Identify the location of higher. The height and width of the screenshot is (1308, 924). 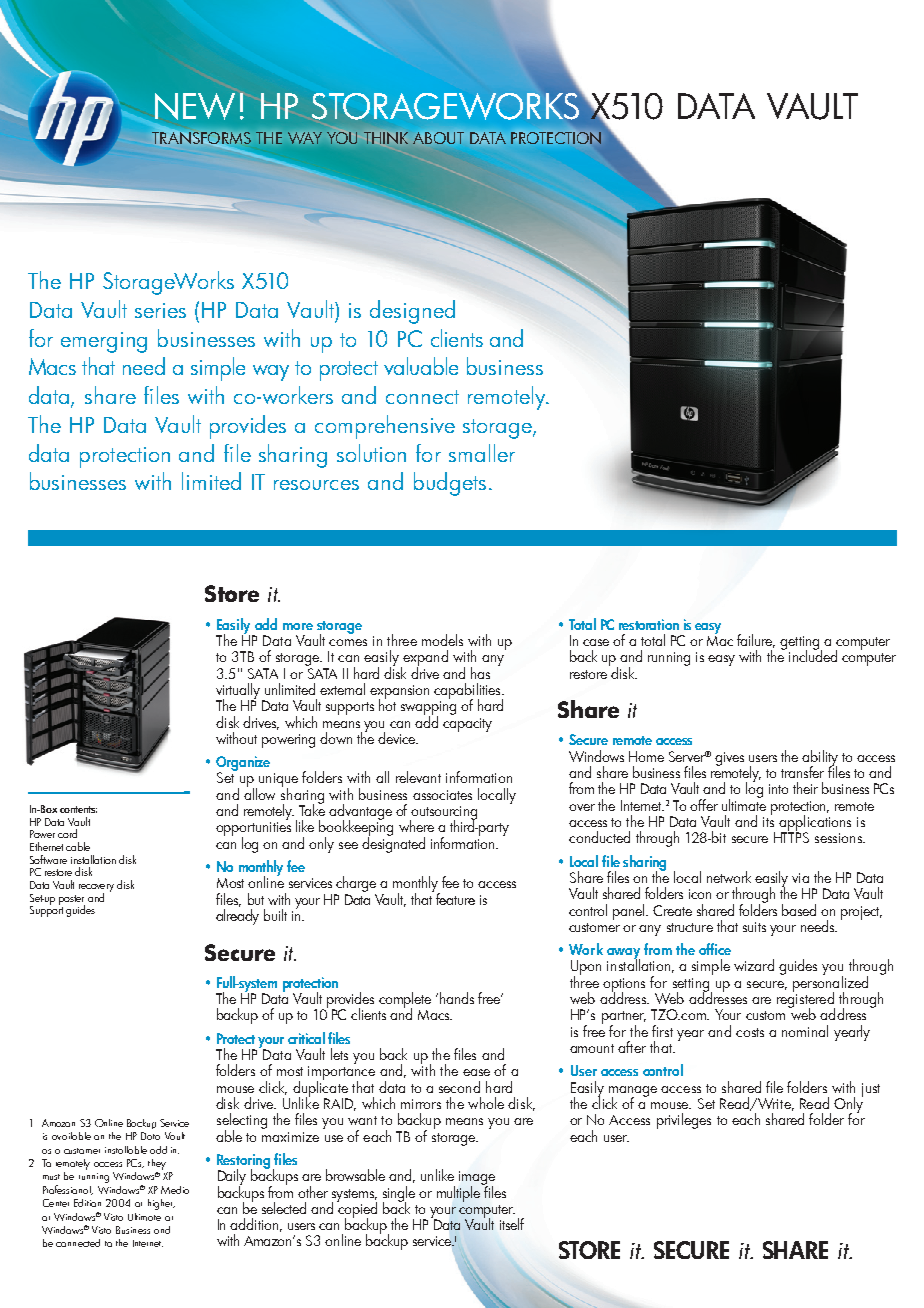
(161, 1204).
